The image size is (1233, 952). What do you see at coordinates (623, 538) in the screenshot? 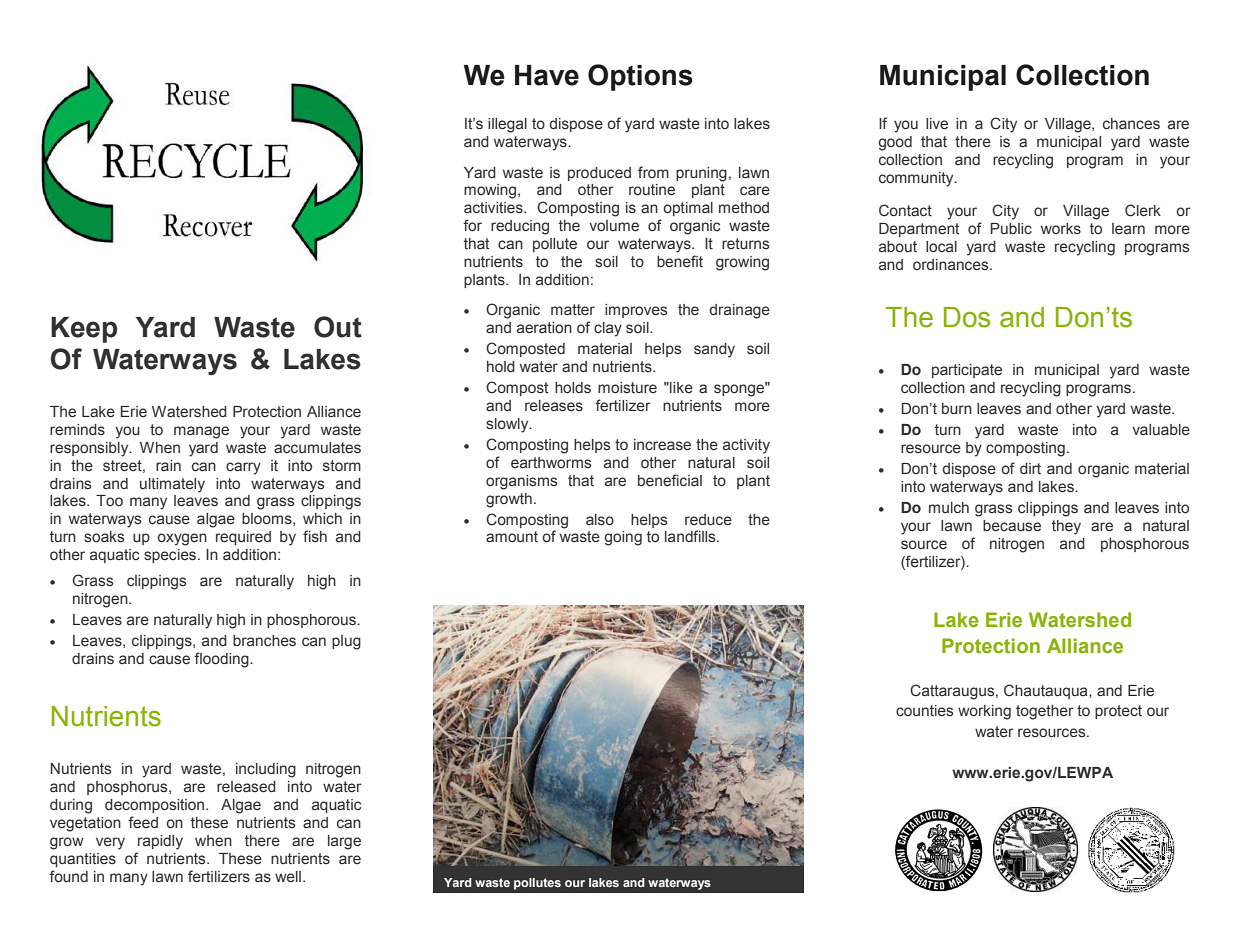
I see `going` at bounding box center [623, 538].
